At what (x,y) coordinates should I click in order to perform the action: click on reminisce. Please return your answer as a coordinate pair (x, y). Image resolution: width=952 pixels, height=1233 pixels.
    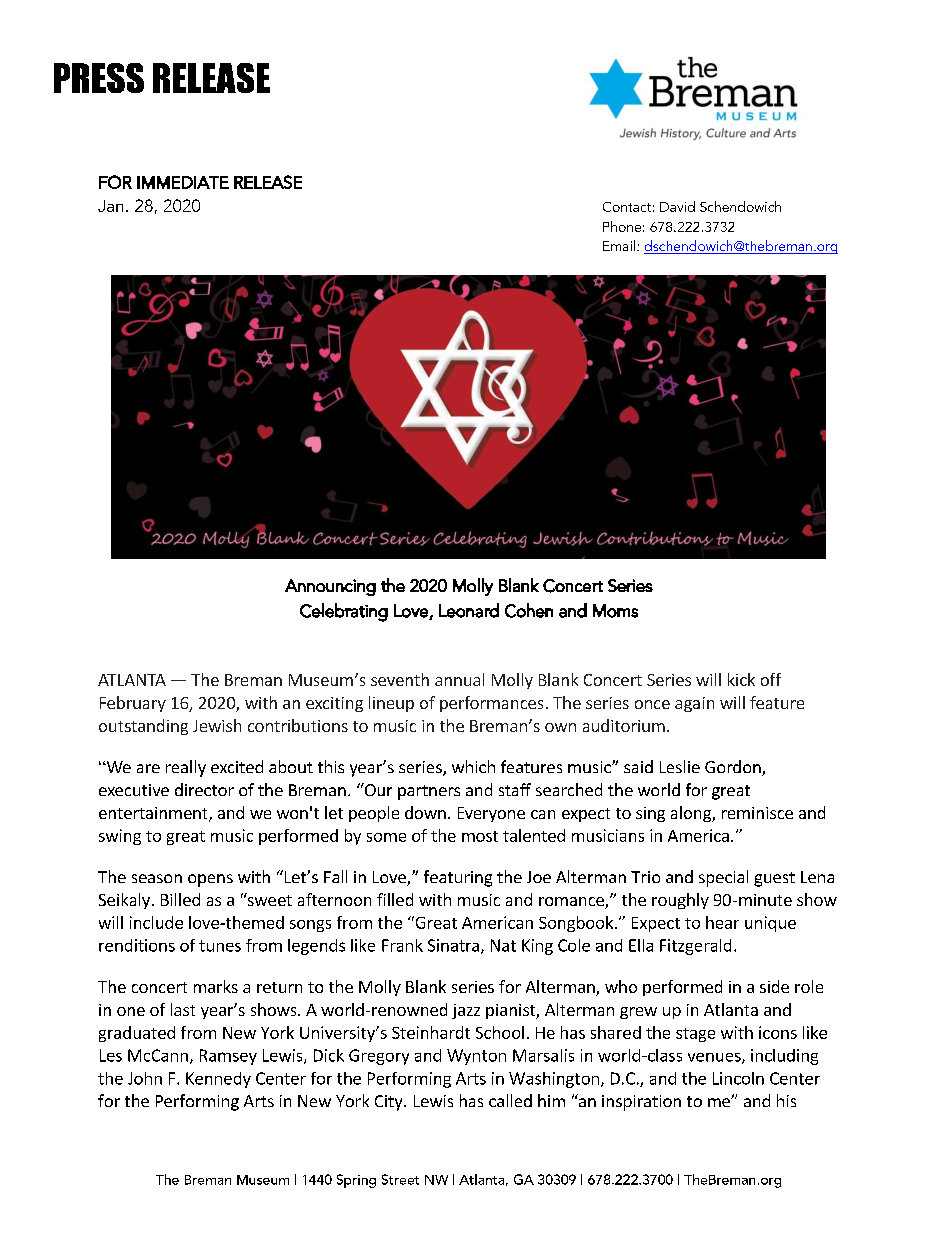
    Looking at the image, I should click on (757, 813).
